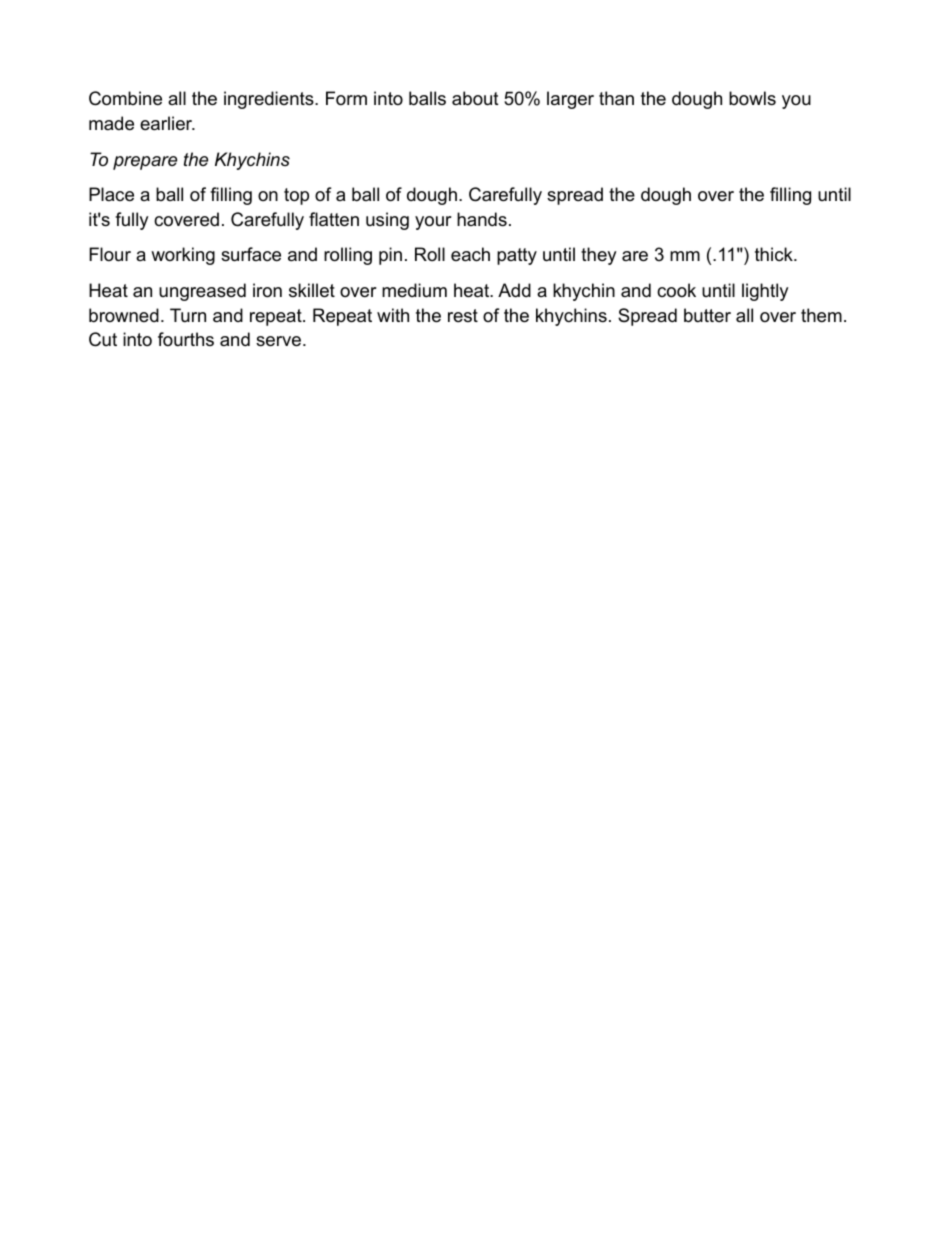  Describe the element at coordinates (616, 98) in the screenshot. I see `than` at that location.
